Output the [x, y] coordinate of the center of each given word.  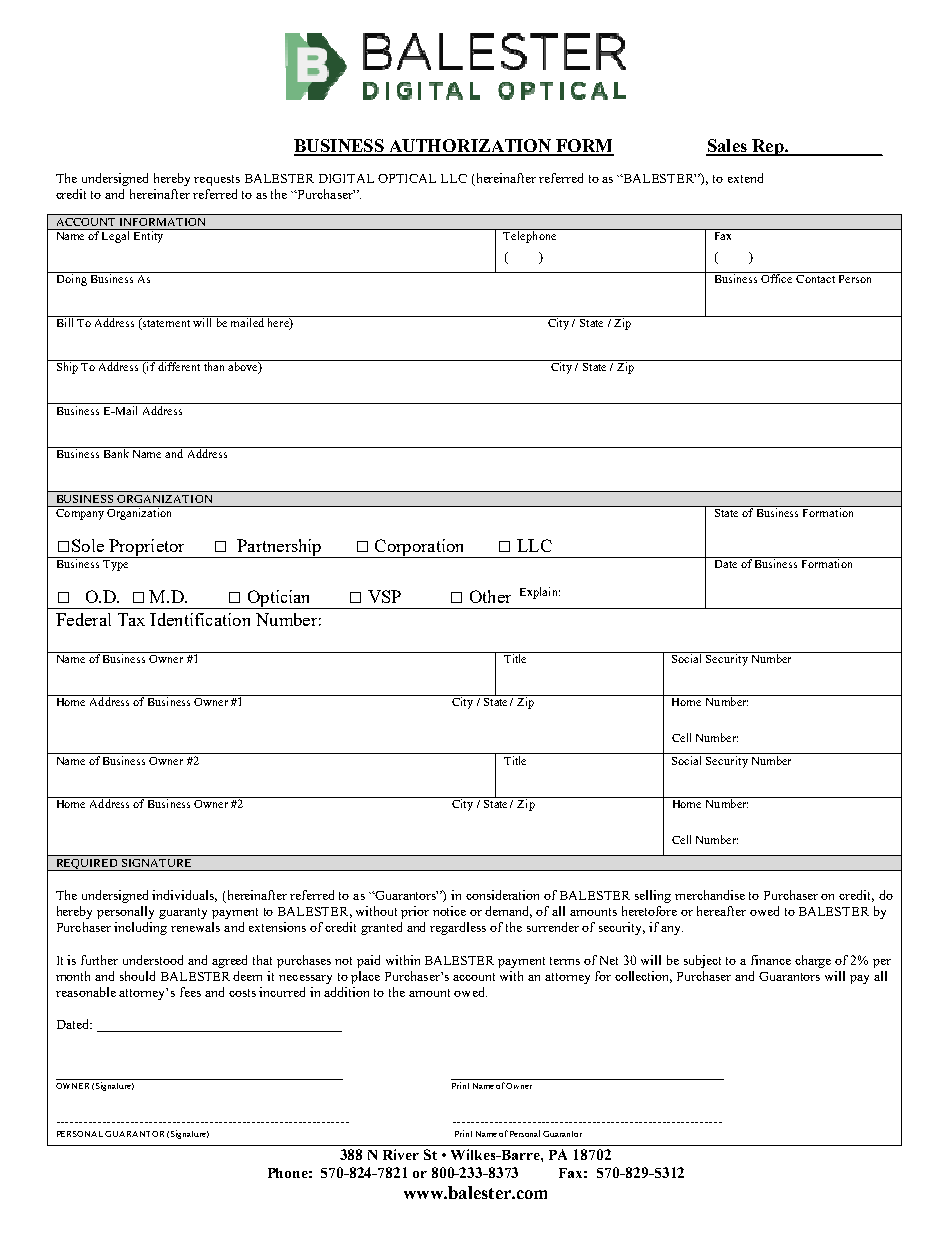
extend [745, 178]
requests [217, 180]
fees [190, 992]
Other [490, 596]
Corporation [420, 548]
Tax [131, 619]
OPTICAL [407, 178]
